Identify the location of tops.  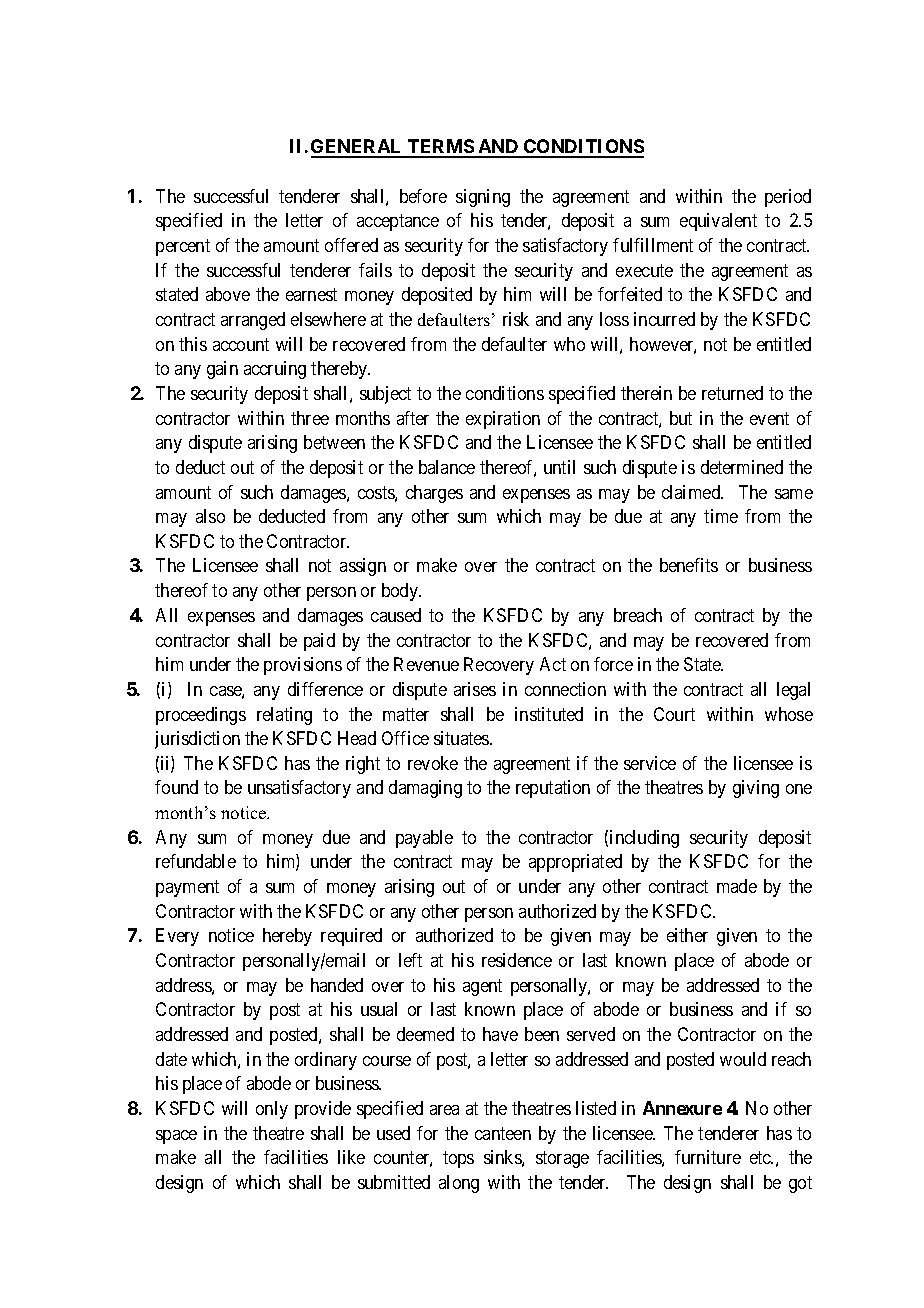
(458, 1160).
